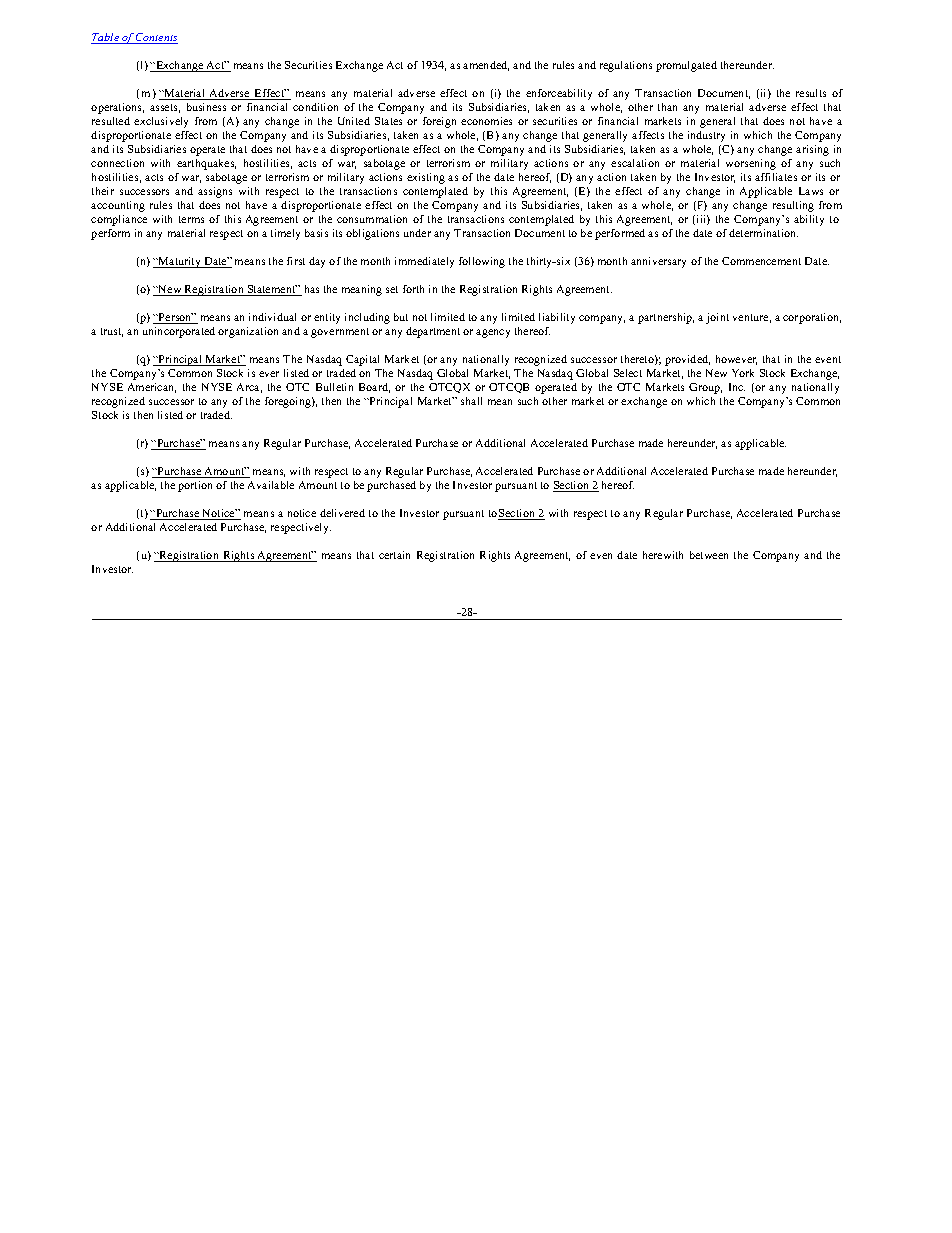  I want to click on between, so click(709, 555).
